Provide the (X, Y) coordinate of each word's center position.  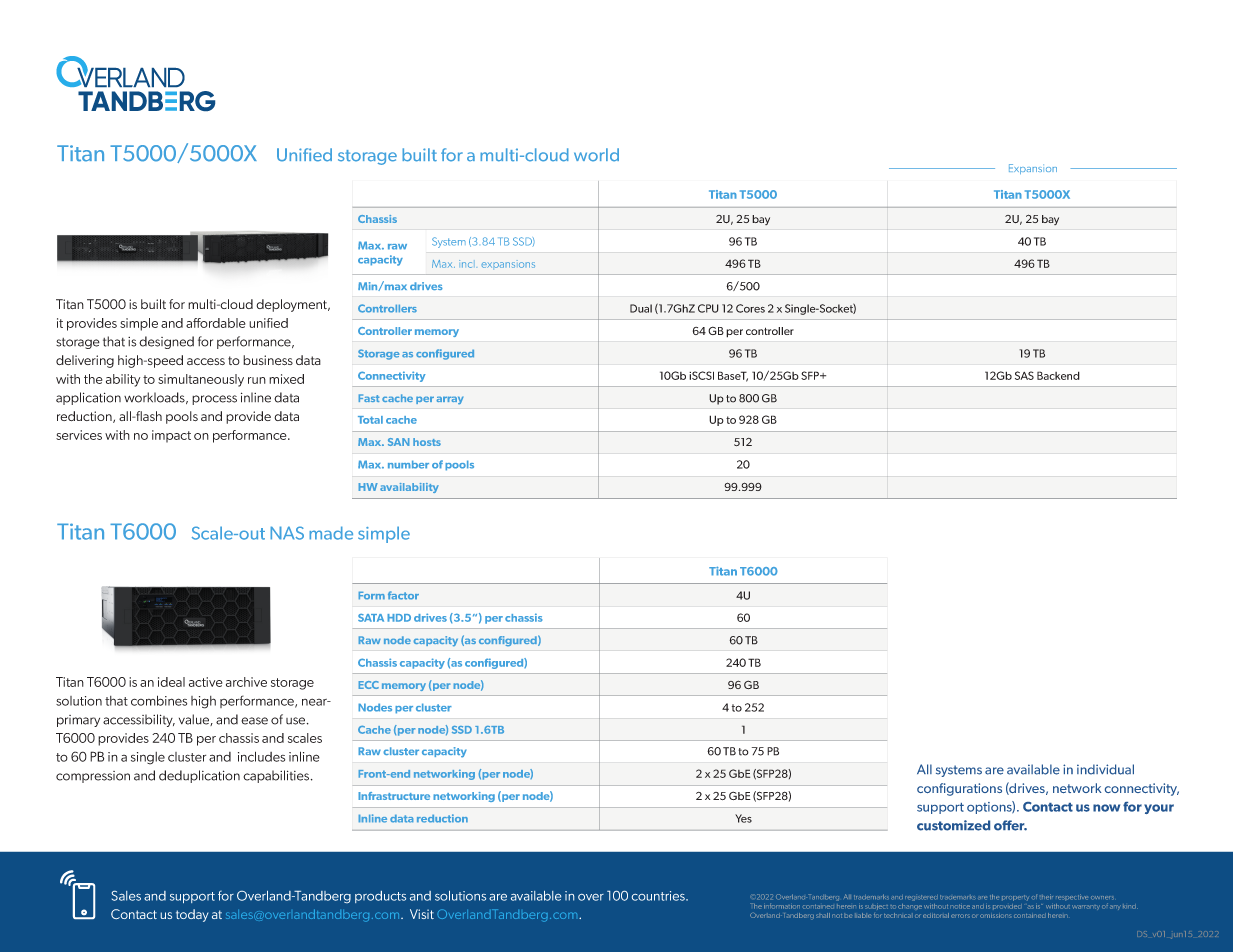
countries (659, 896)
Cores (750, 308)
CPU (708, 308)
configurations (959, 789)
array (450, 400)
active (206, 682)
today (192, 915)
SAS (1024, 375)
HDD (399, 618)
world (596, 155)
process (214, 400)
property (1015, 898)
